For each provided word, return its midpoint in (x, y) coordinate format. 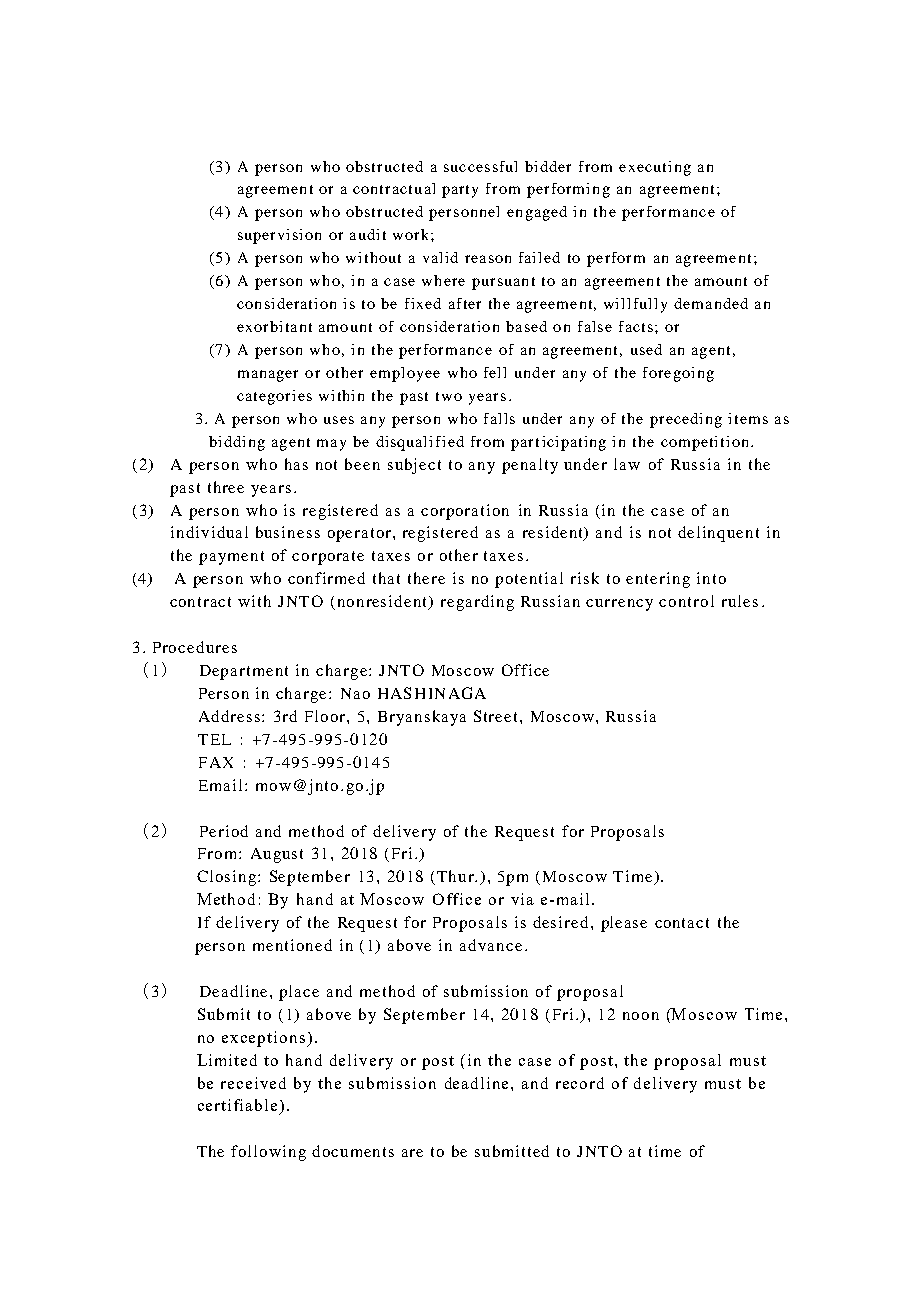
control (686, 601)
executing (655, 168)
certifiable (237, 1105)
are (412, 1153)
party (460, 191)
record (580, 1083)
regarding (477, 603)
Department (244, 672)
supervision (279, 236)
